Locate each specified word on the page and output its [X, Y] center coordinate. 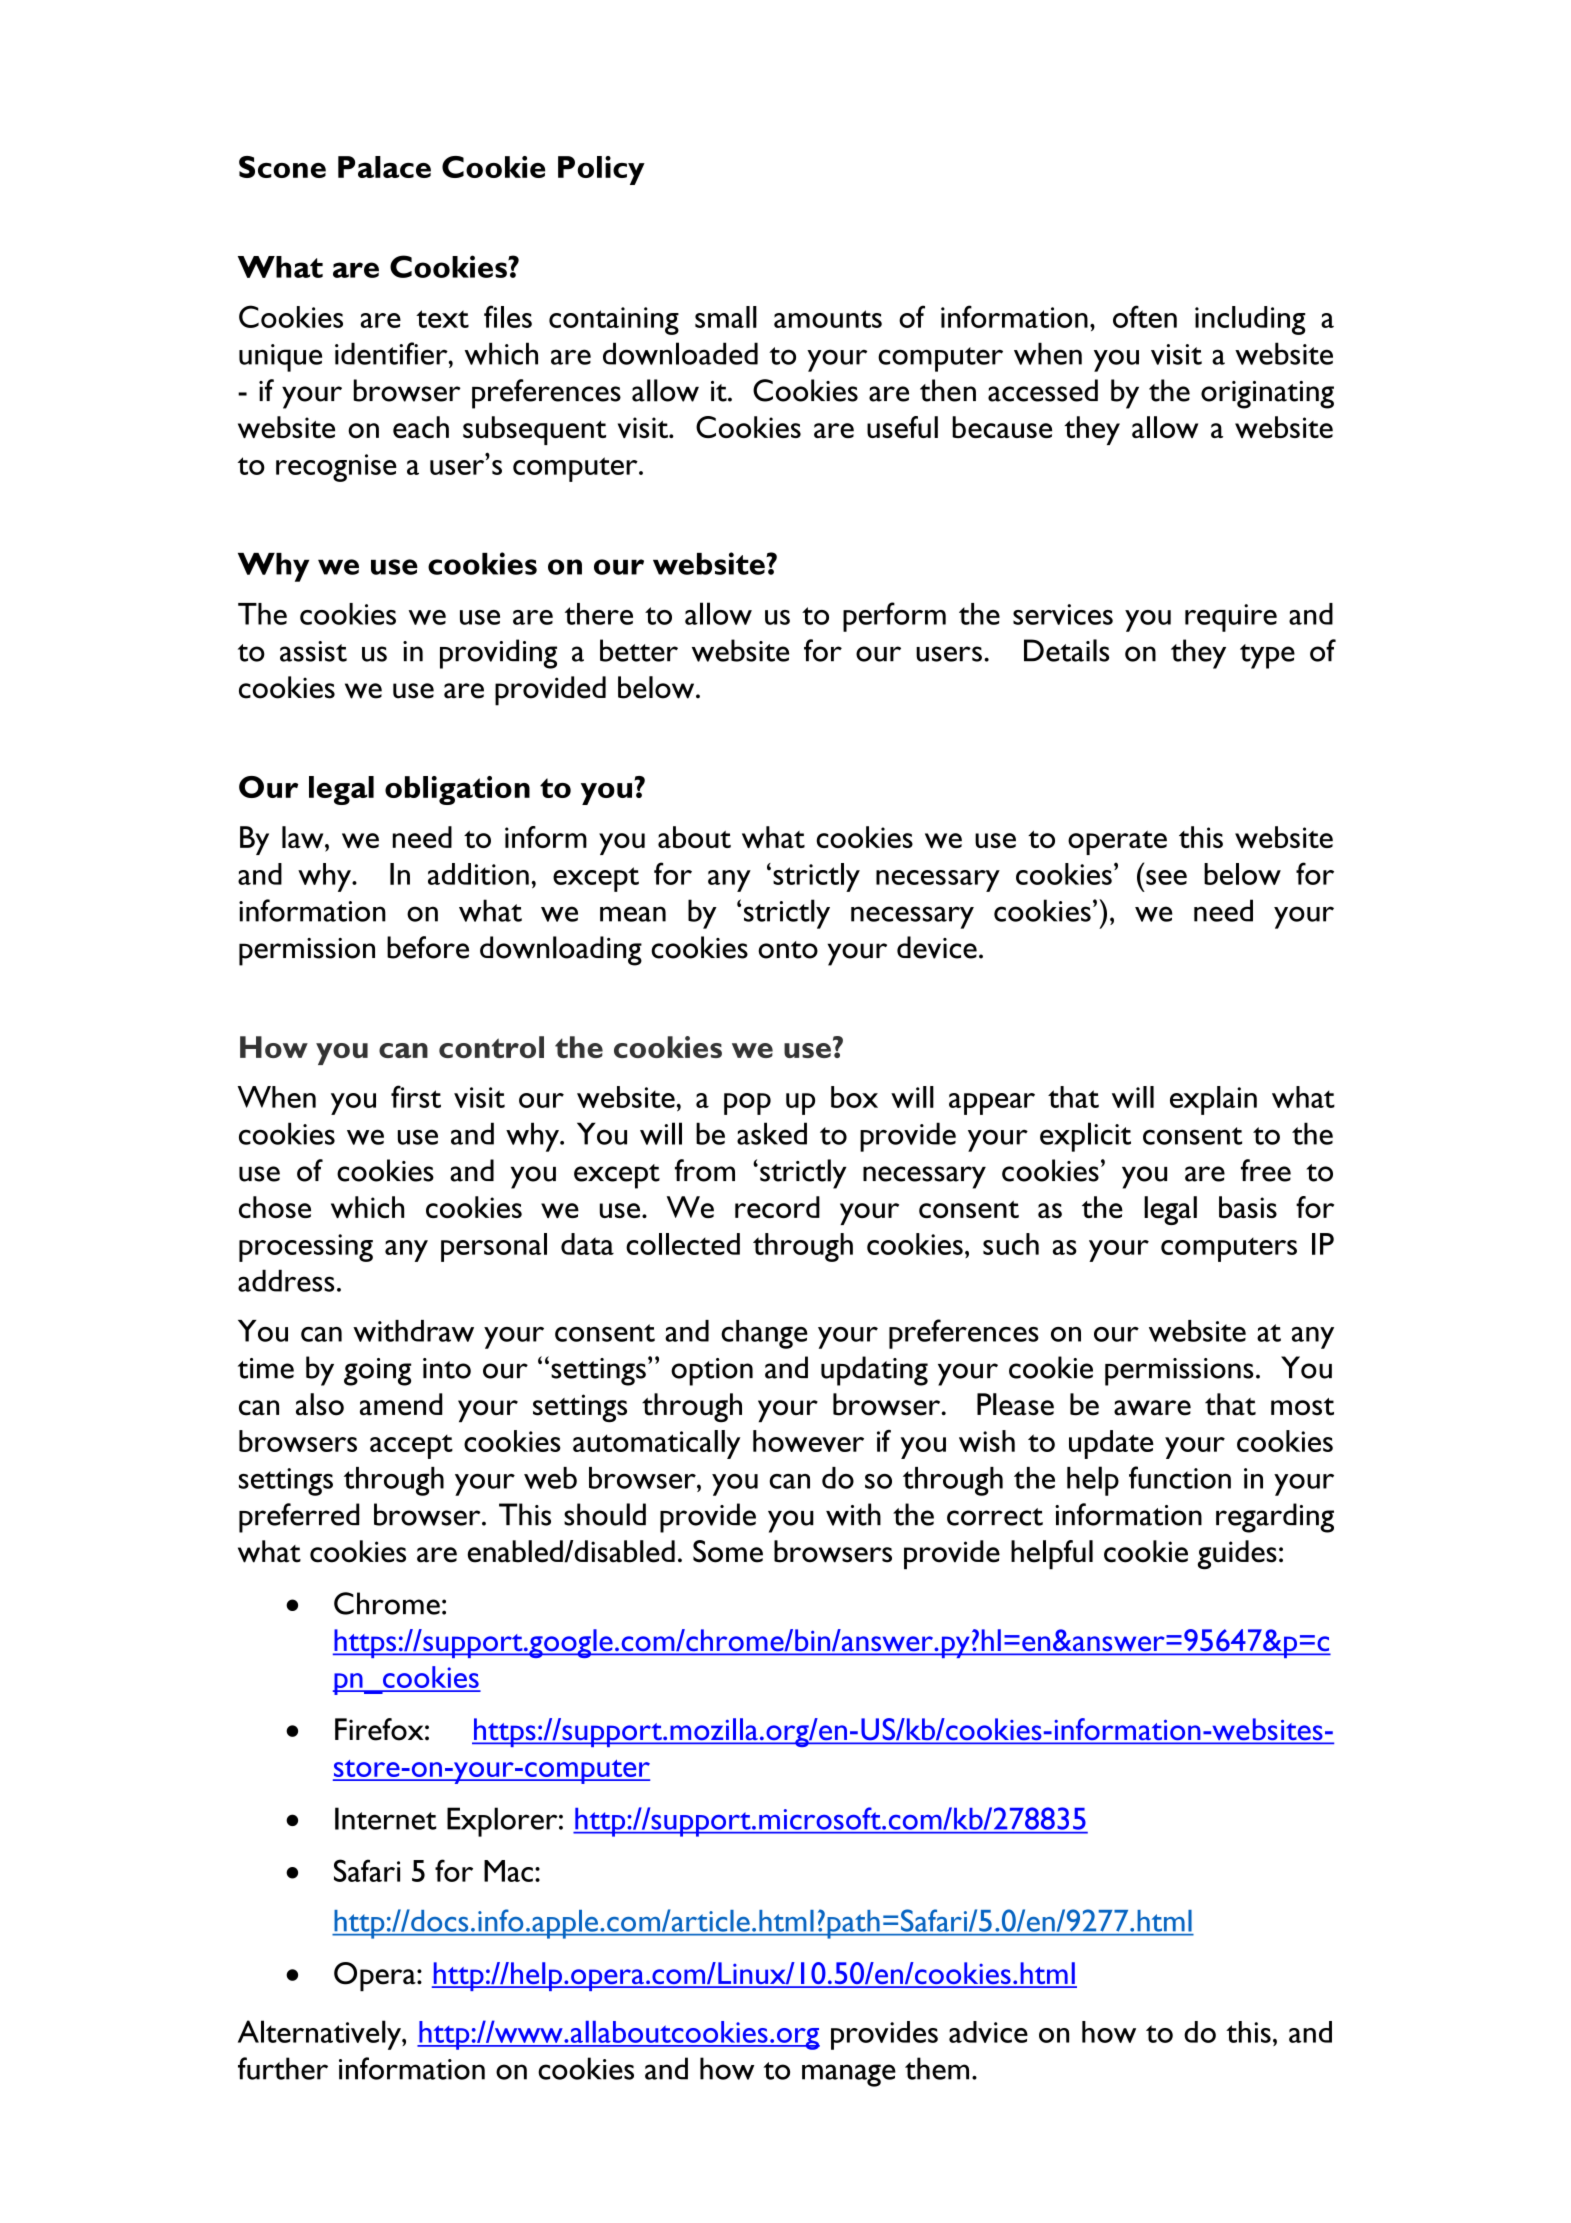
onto [788, 950]
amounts [828, 319]
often [1145, 316]
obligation [457, 790]
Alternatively [320, 2035]
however [808, 1441]
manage [849, 2075]
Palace [384, 167]
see [1166, 877]
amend [401, 1404]
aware [1152, 1408]
